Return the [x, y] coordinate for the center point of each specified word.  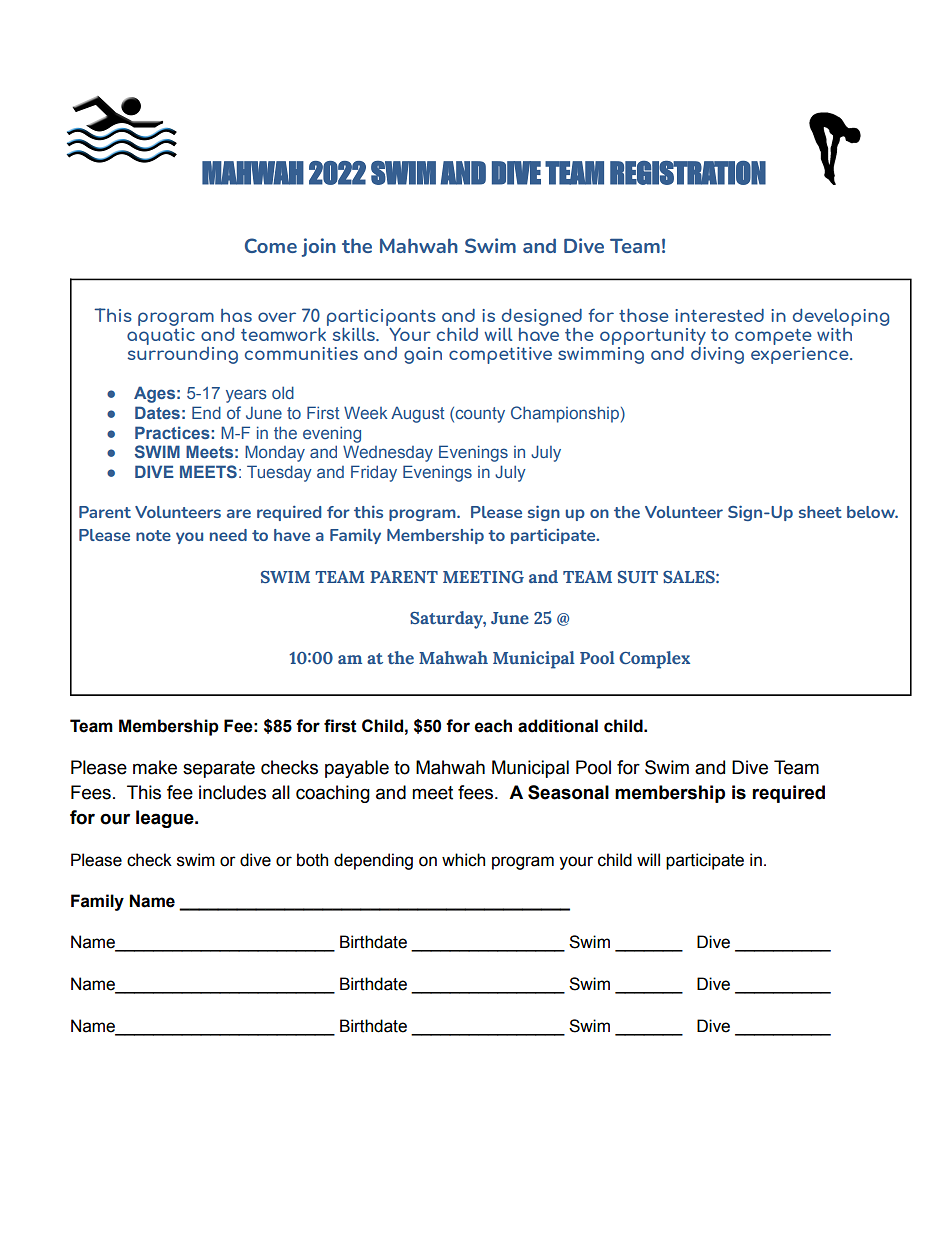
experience [801, 355]
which [463, 860]
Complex [654, 660]
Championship [565, 414]
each [493, 726]
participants [381, 319]
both [312, 860]
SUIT [638, 577]
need [228, 535]
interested [719, 315]
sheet [820, 512]
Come [271, 245]
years [246, 396]
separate [219, 769]
